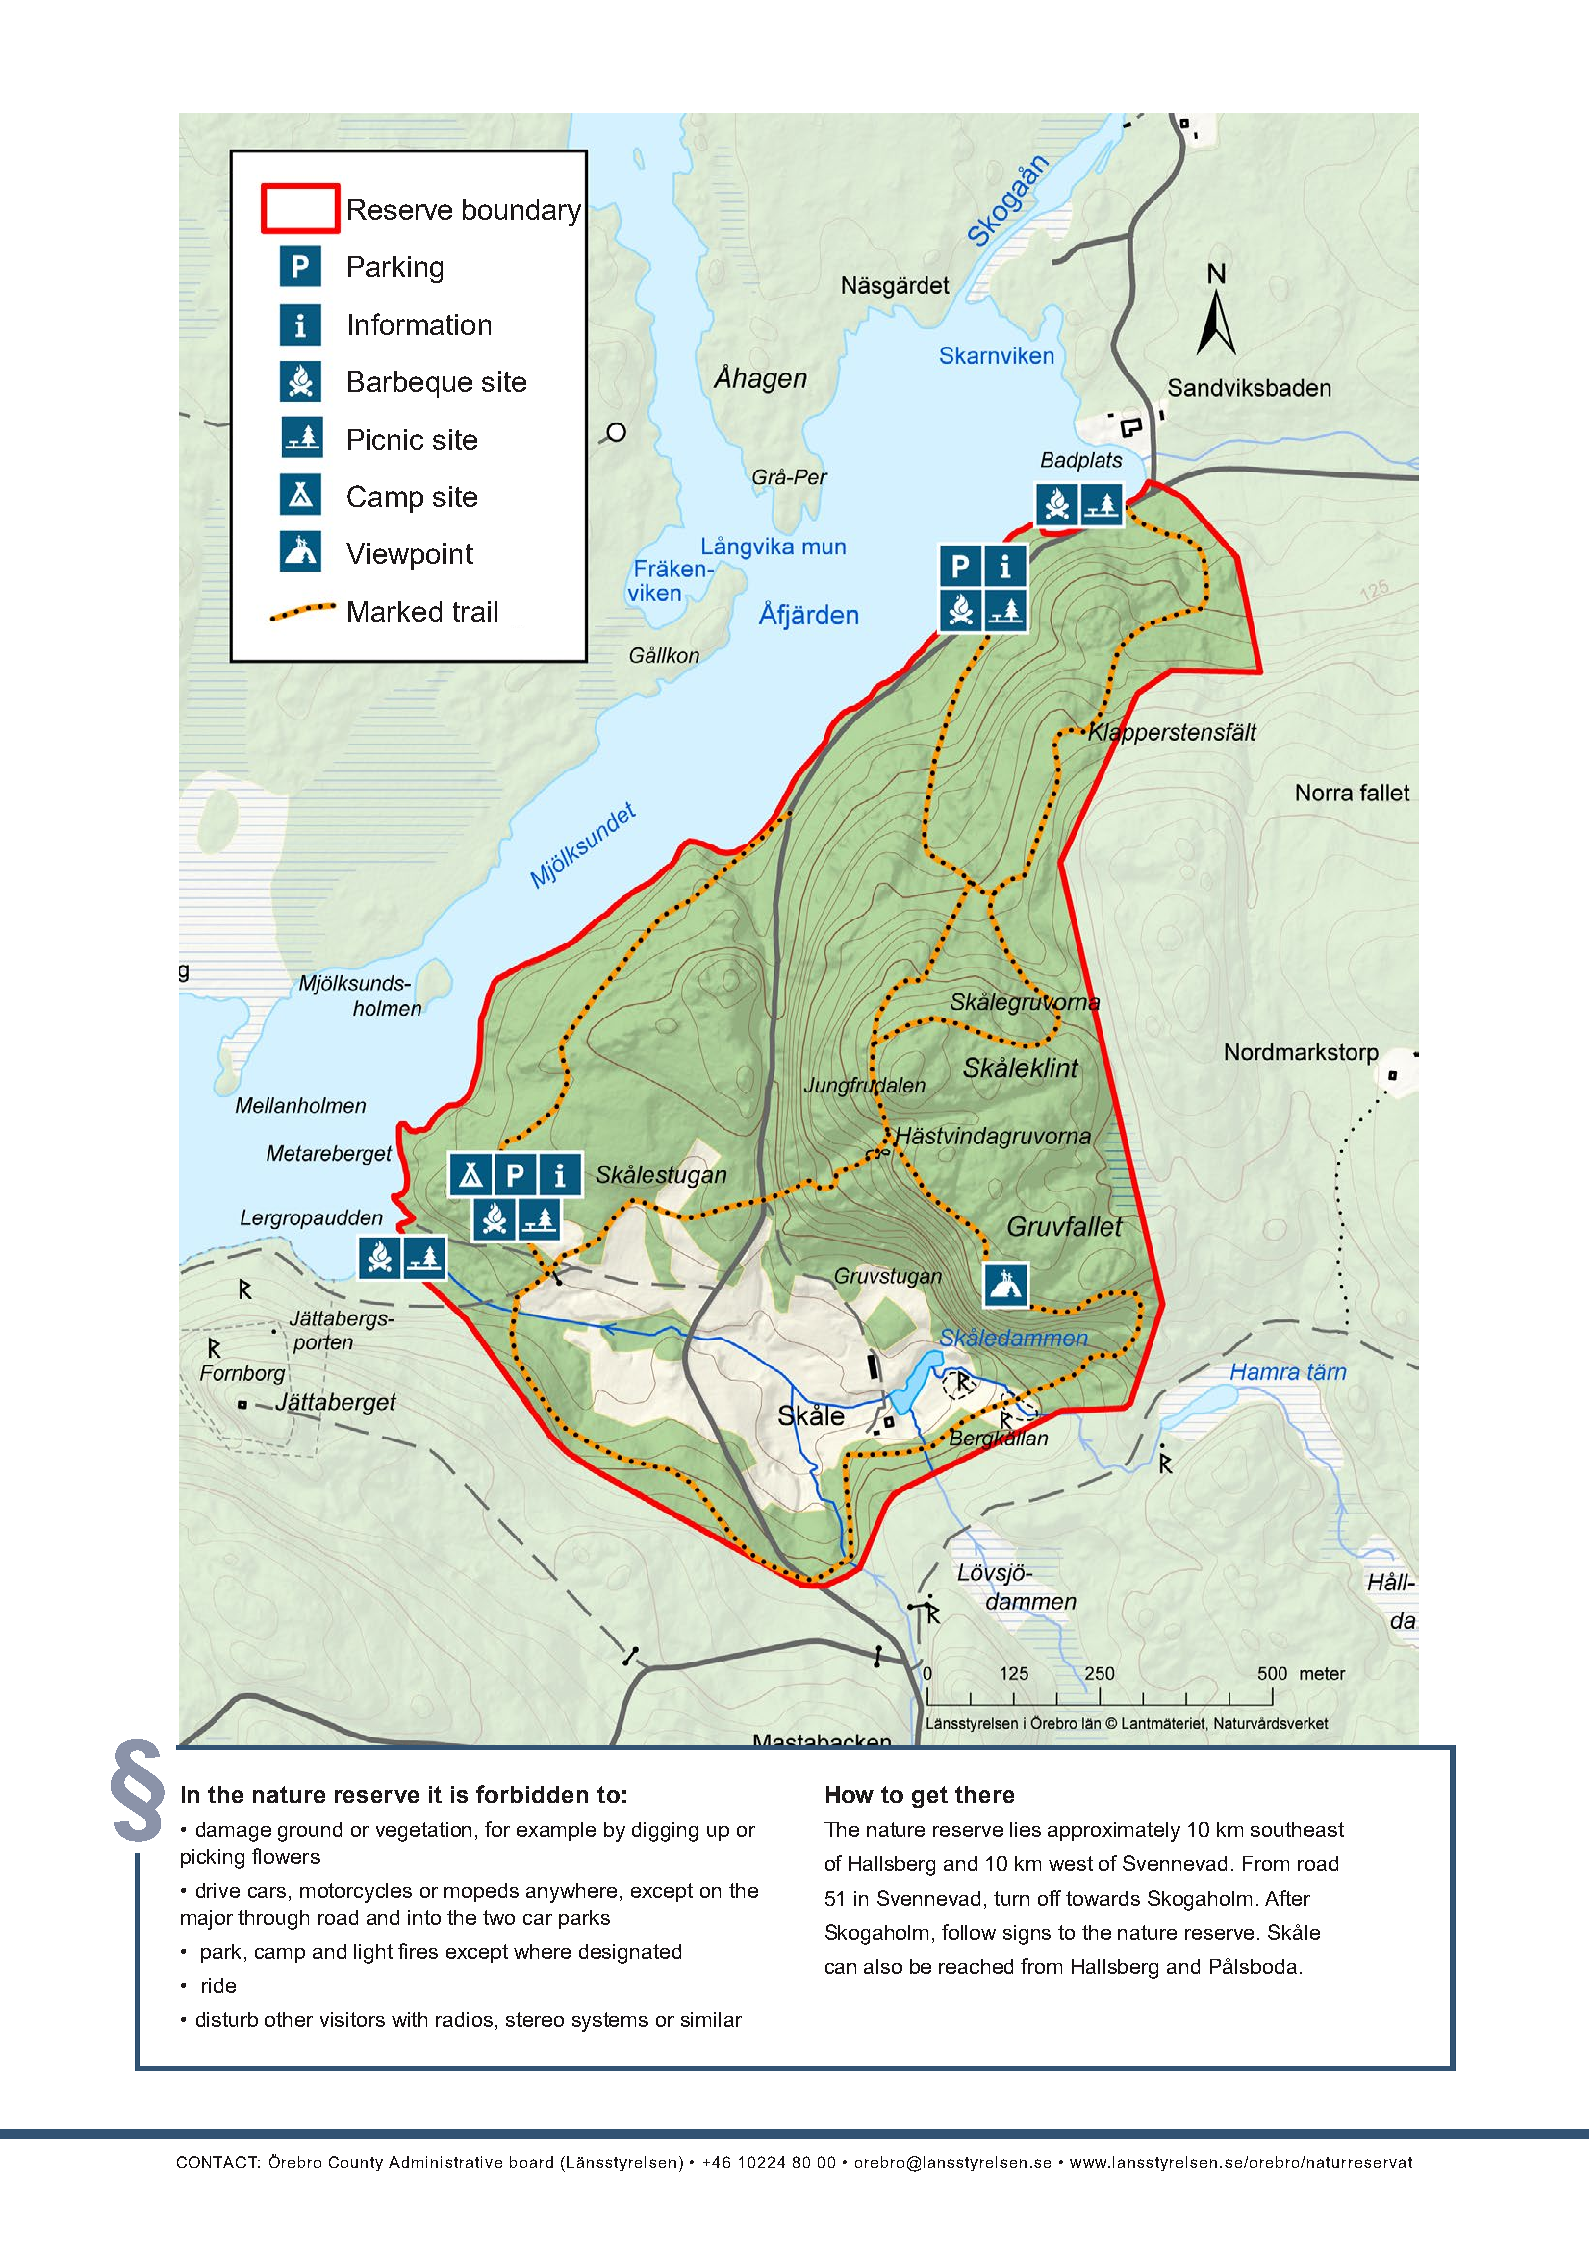  Describe the element at coordinates (850, 1794) in the page. I see `How` at that location.
